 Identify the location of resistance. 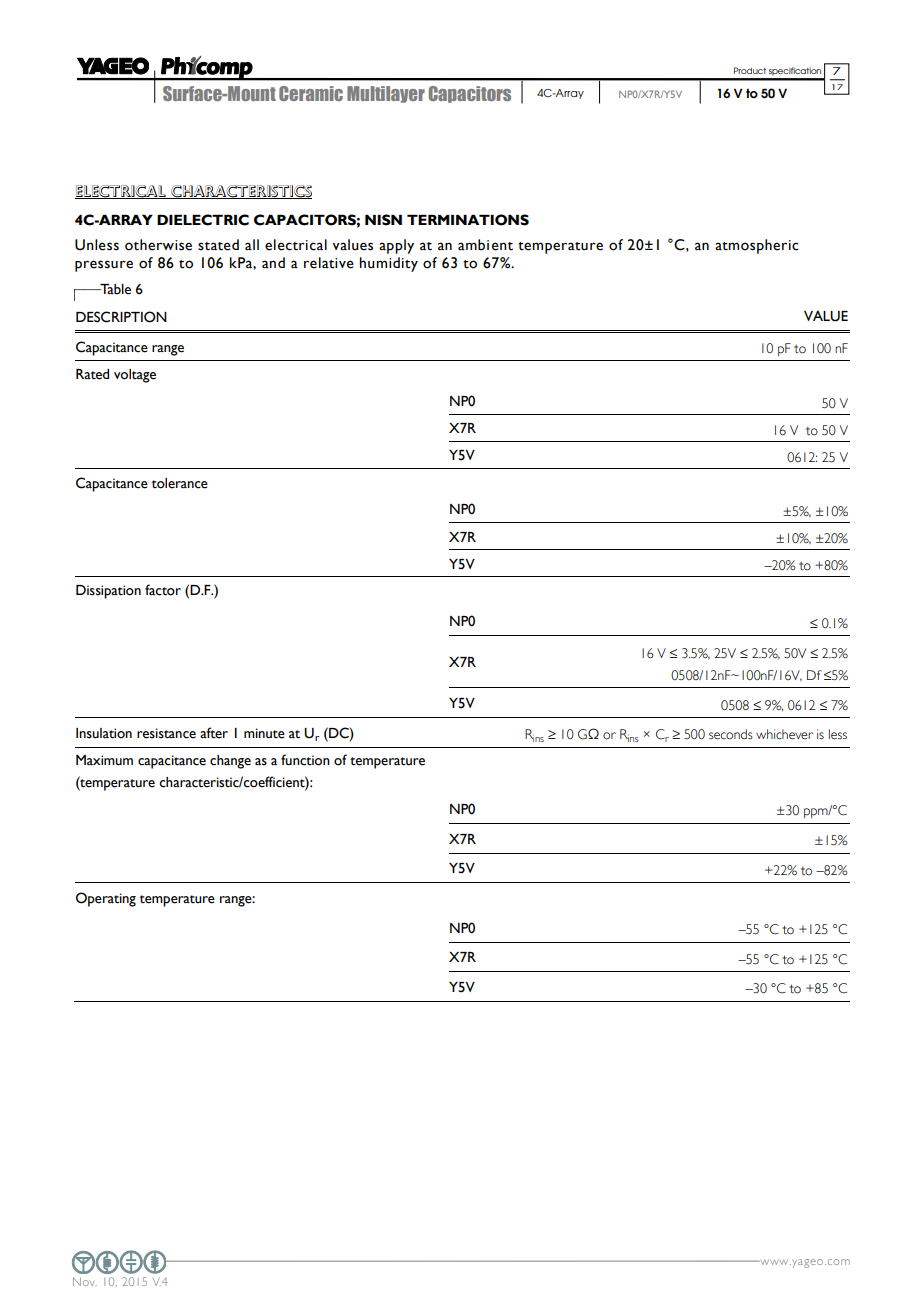
(166, 733).
